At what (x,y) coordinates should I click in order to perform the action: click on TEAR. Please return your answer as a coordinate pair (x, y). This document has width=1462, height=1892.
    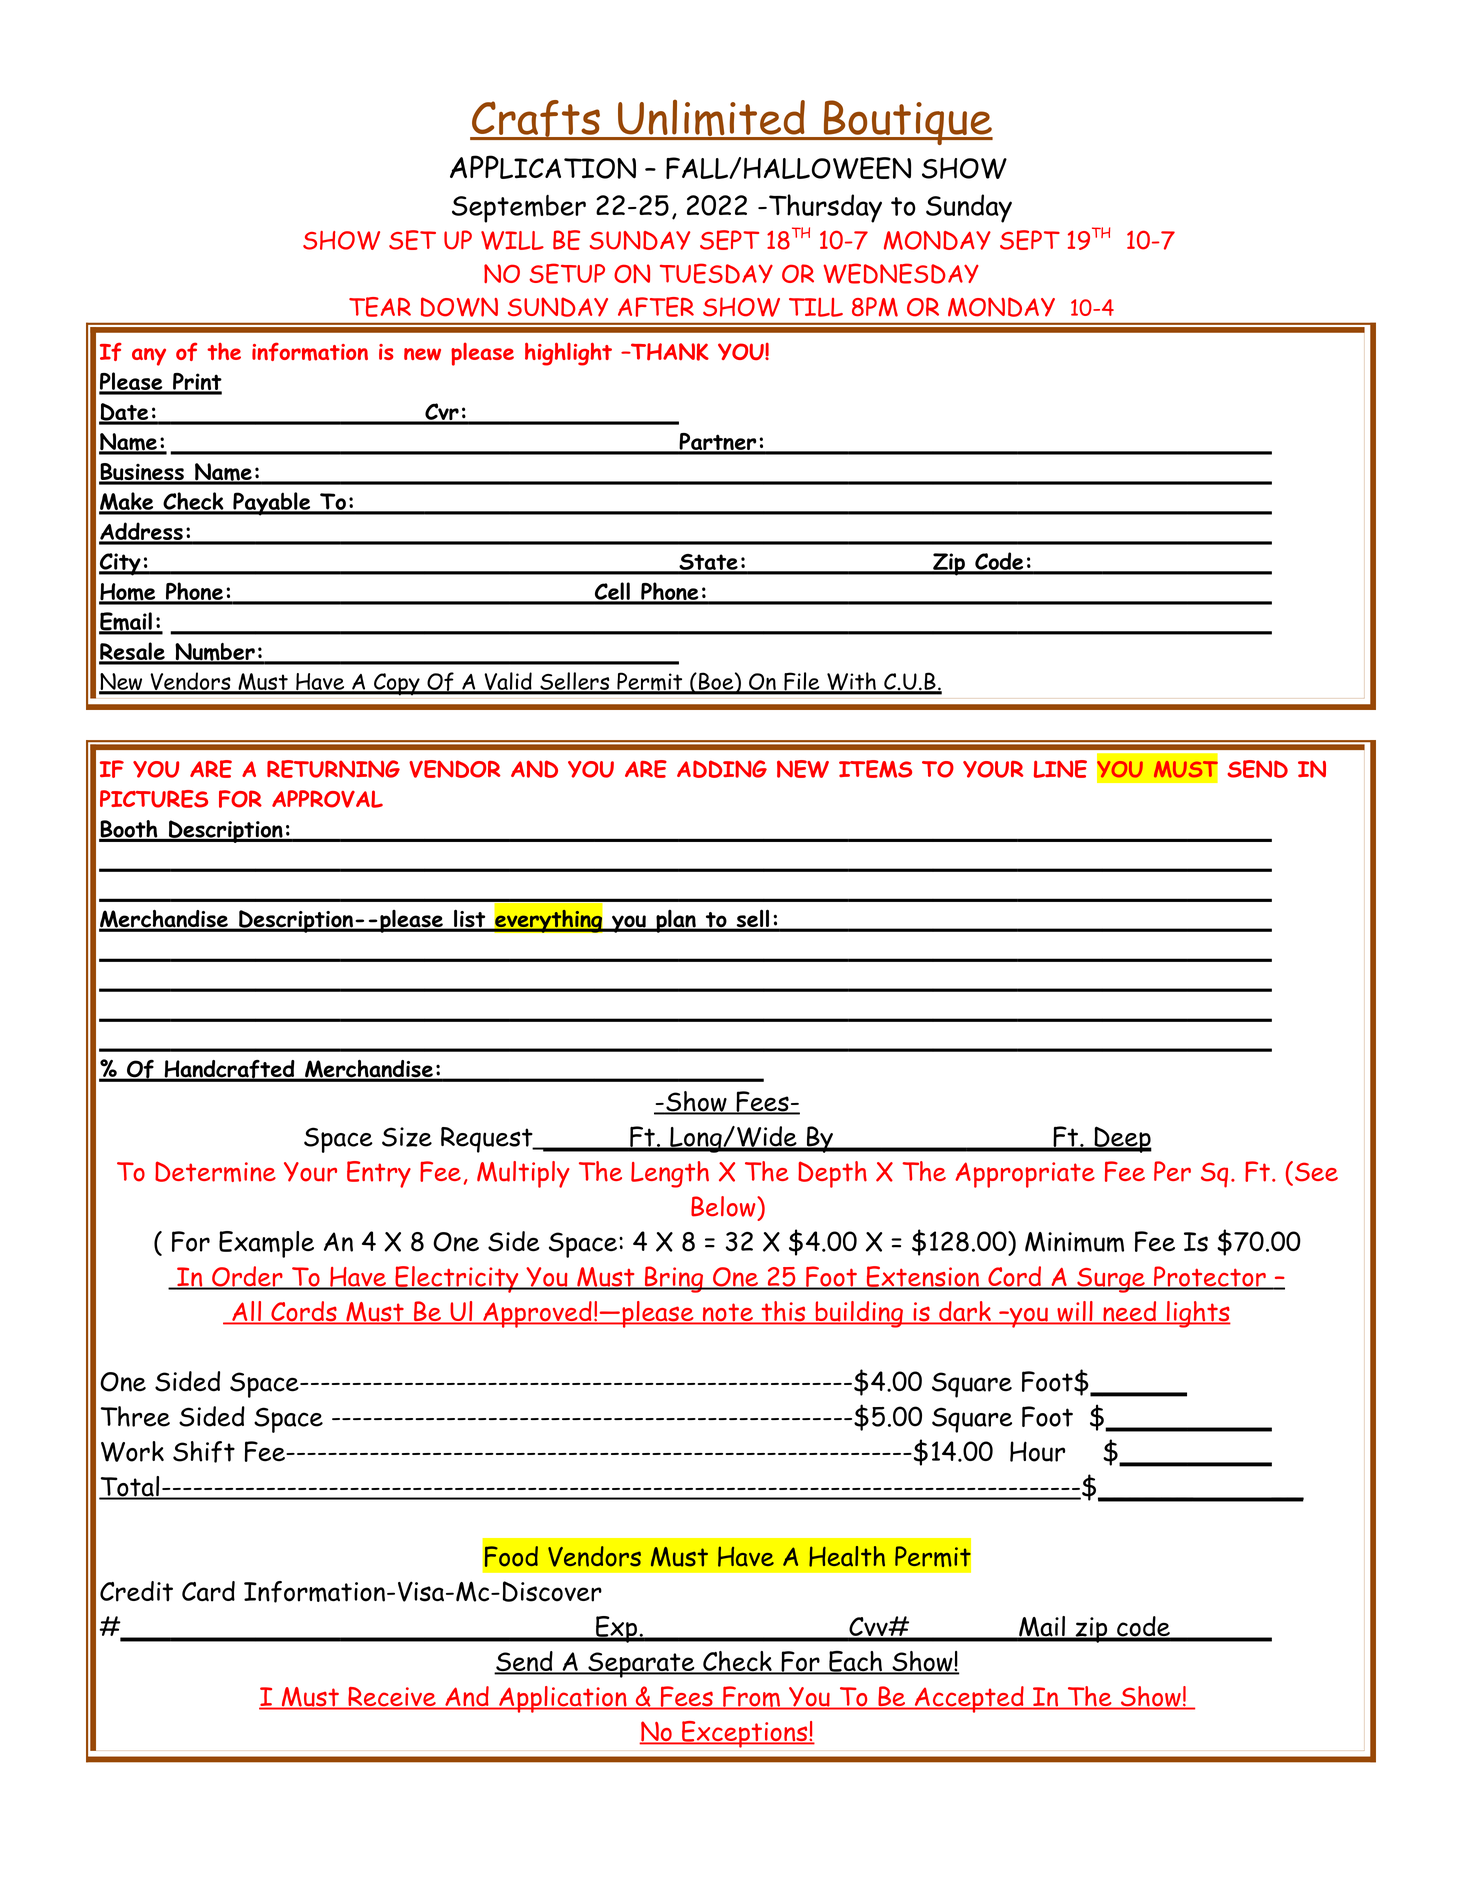
    Looking at the image, I should click on (380, 307).
